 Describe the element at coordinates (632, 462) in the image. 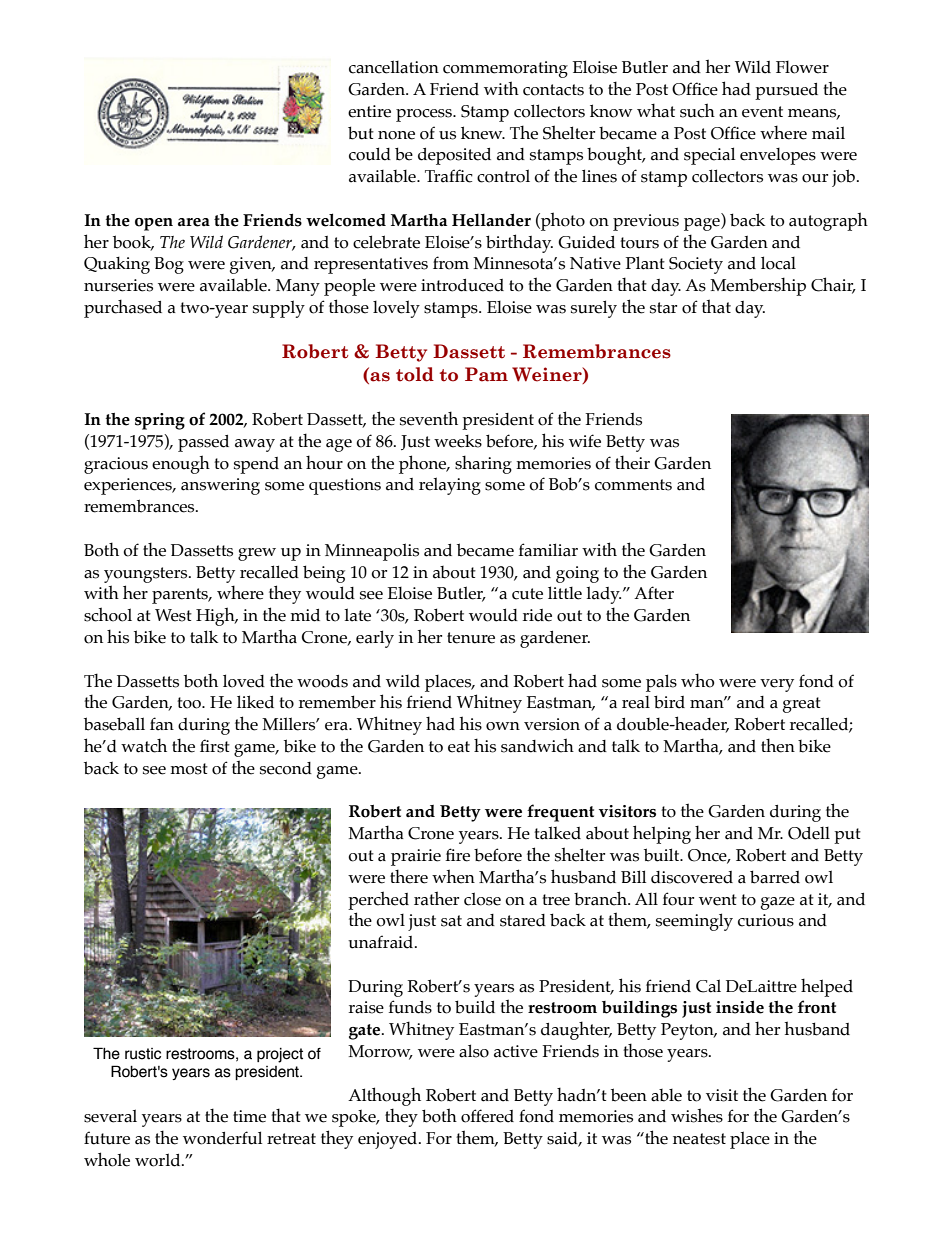

I see `their` at that location.
